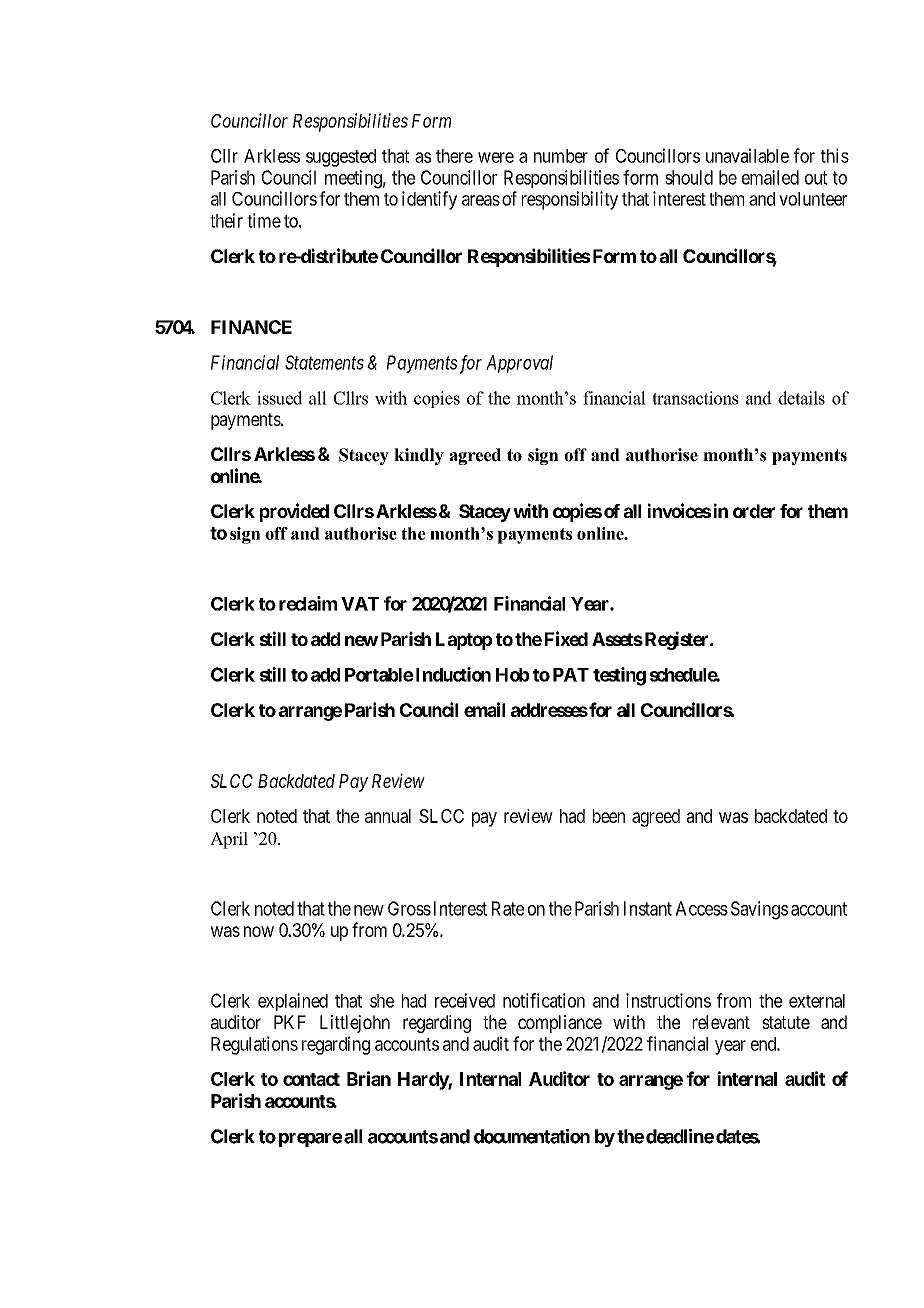 Image resolution: width=924 pixels, height=1308 pixels. Describe the element at coordinates (341, 158) in the screenshot. I see `suggested` at that location.
